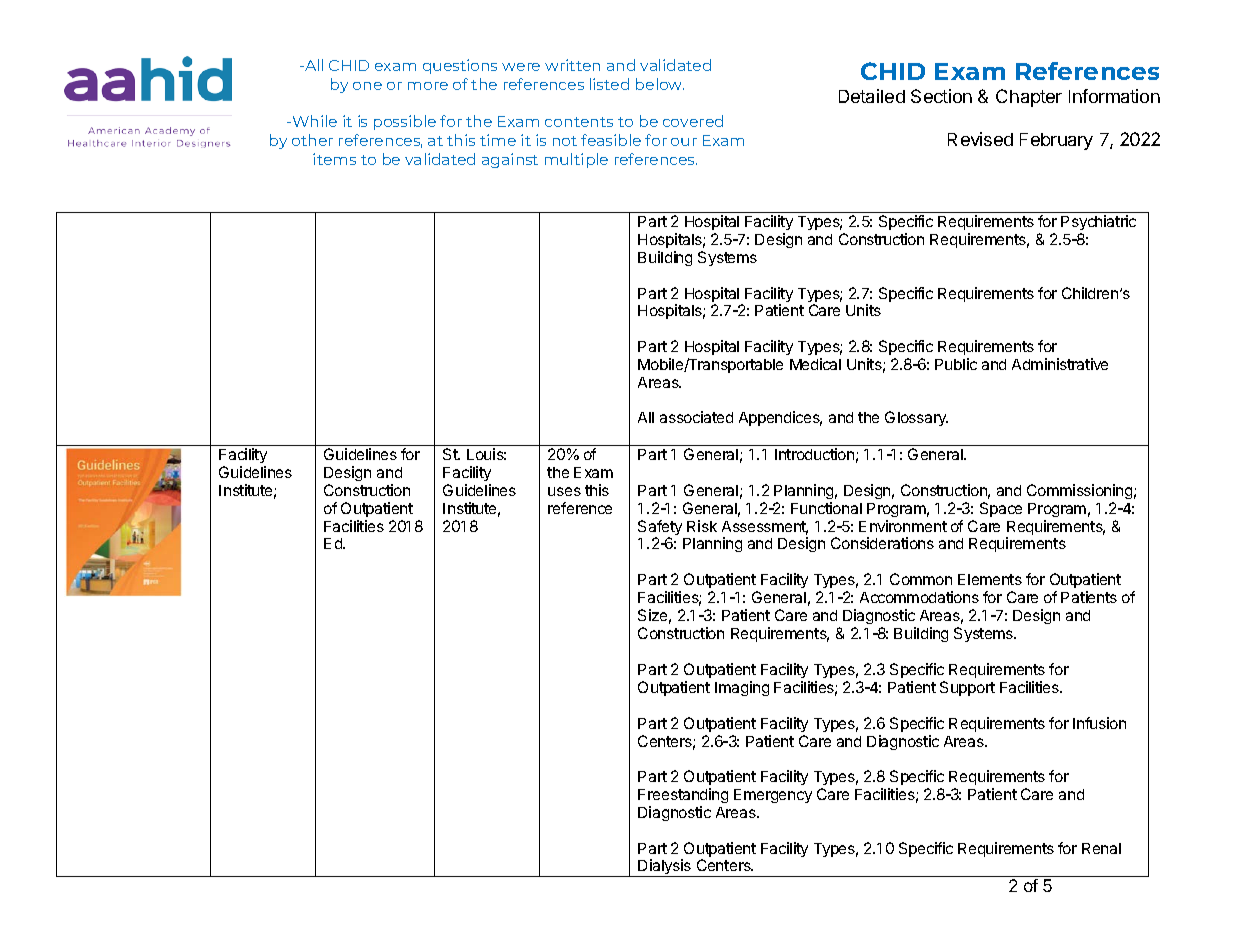 The image size is (1233, 952). I want to click on associated, so click(696, 417).
